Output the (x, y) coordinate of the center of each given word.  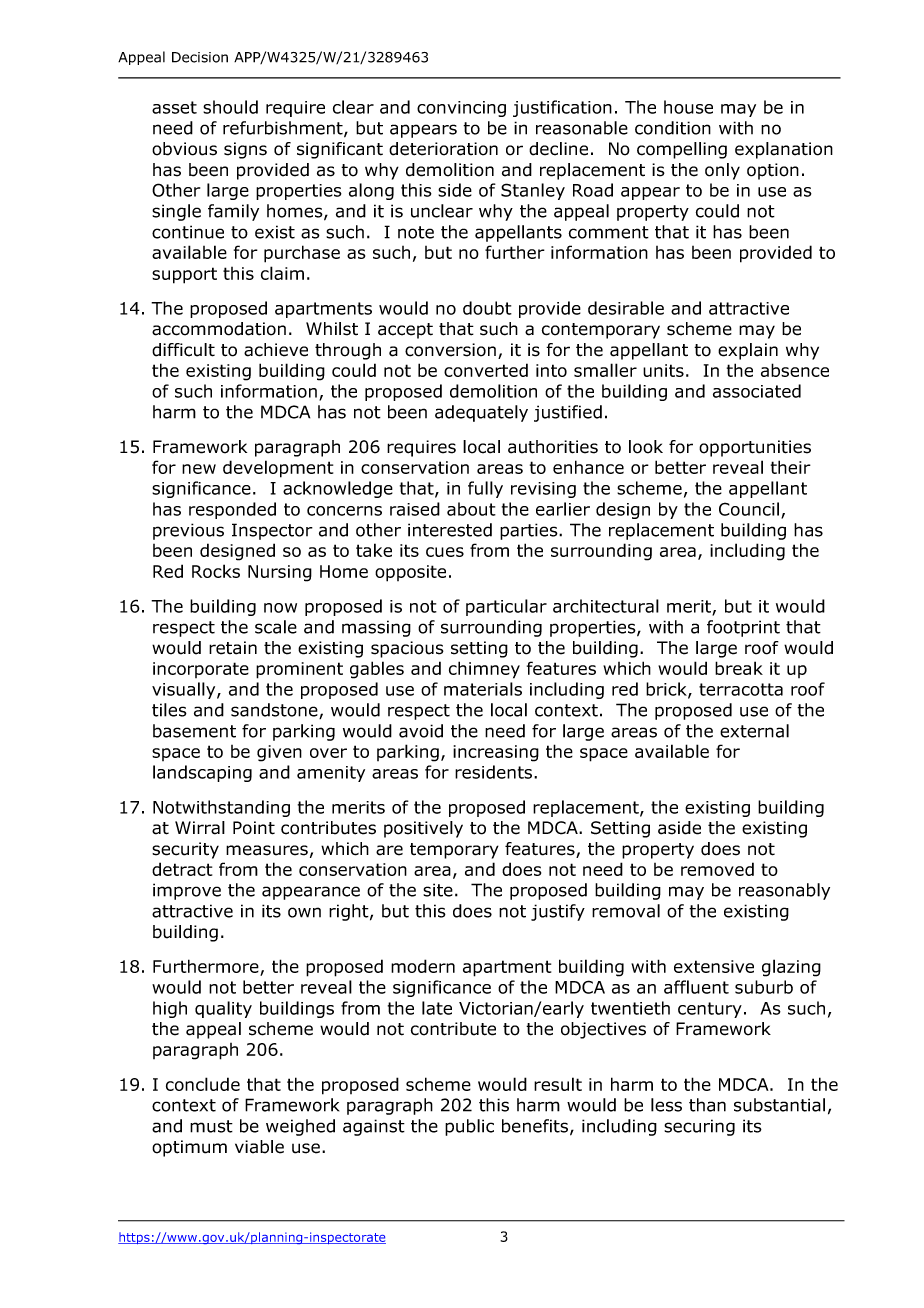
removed (717, 869)
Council (749, 509)
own (304, 912)
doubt (487, 308)
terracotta (741, 689)
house (688, 107)
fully (485, 489)
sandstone (275, 711)
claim (282, 273)
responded (232, 510)
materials (483, 689)
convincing (461, 109)
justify (558, 912)
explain (748, 351)
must (211, 1126)
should (230, 107)
